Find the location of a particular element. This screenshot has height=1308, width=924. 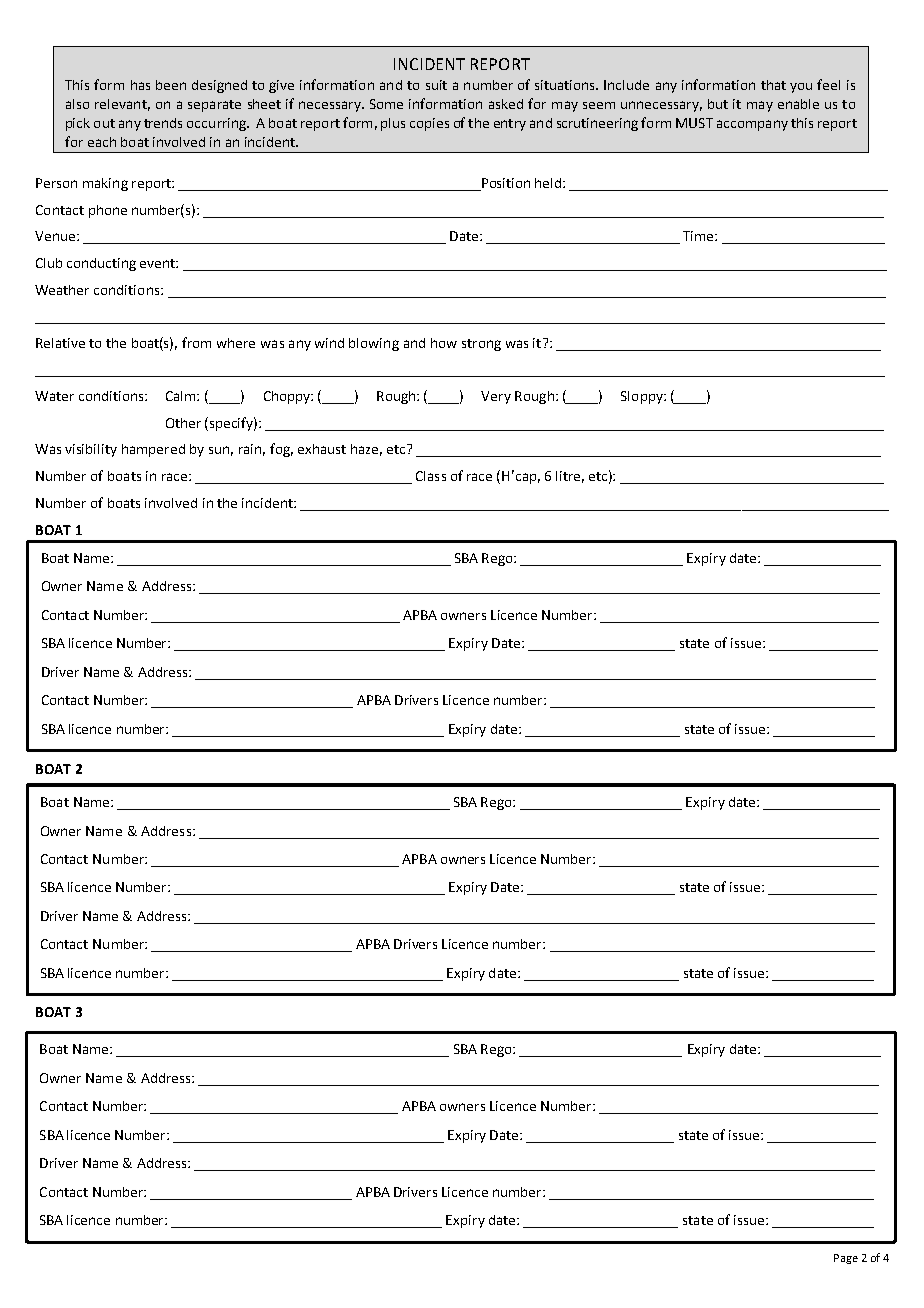

accompany is located at coordinates (752, 125).
